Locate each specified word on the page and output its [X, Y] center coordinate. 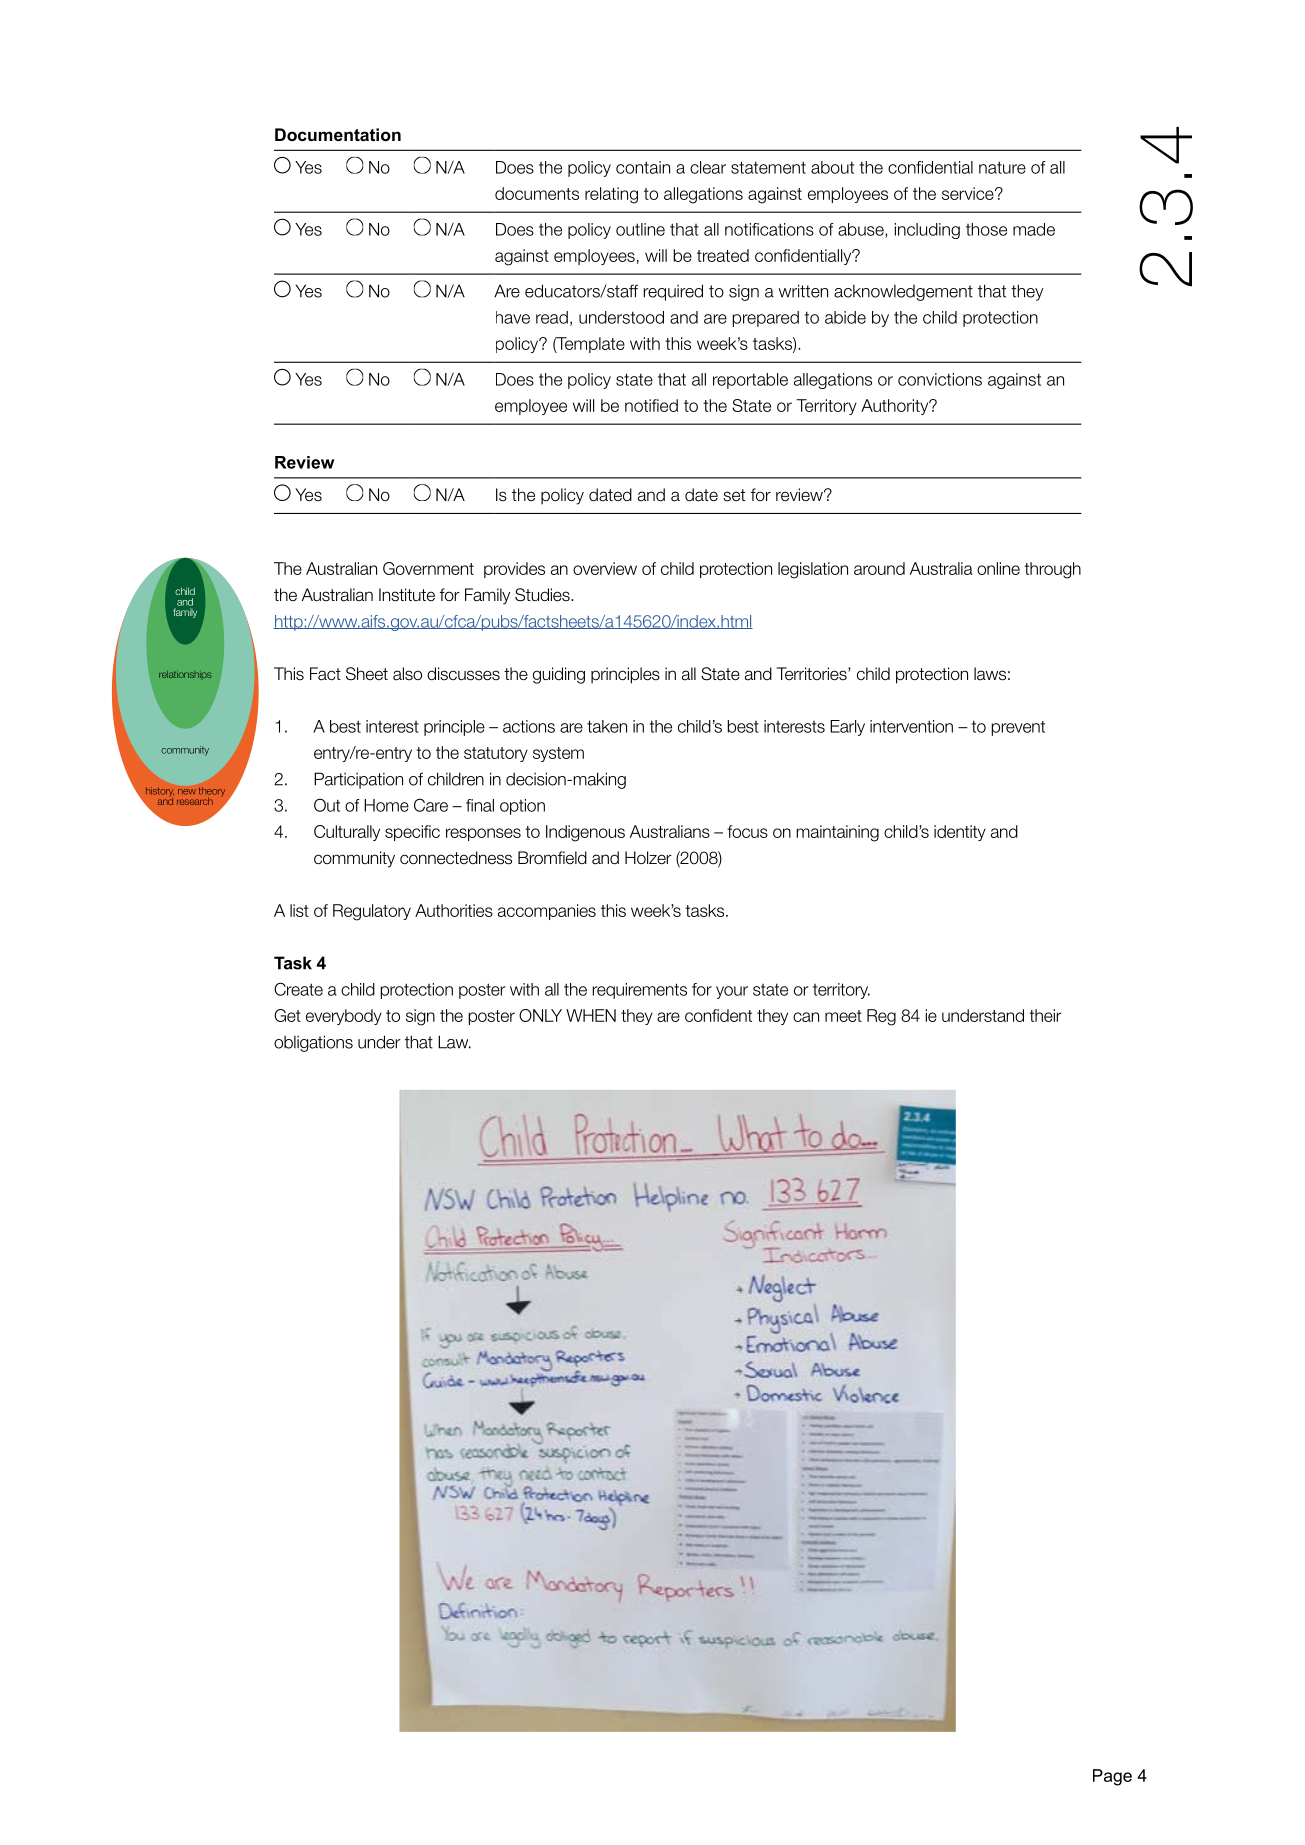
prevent [1018, 728]
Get [287, 1015]
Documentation [338, 134]
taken [607, 726]
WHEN [591, 1015]
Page [1112, 1777]
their [1045, 1015]
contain [643, 167]
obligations [313, 1043]
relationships [185, 674]
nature [1002, 167]
